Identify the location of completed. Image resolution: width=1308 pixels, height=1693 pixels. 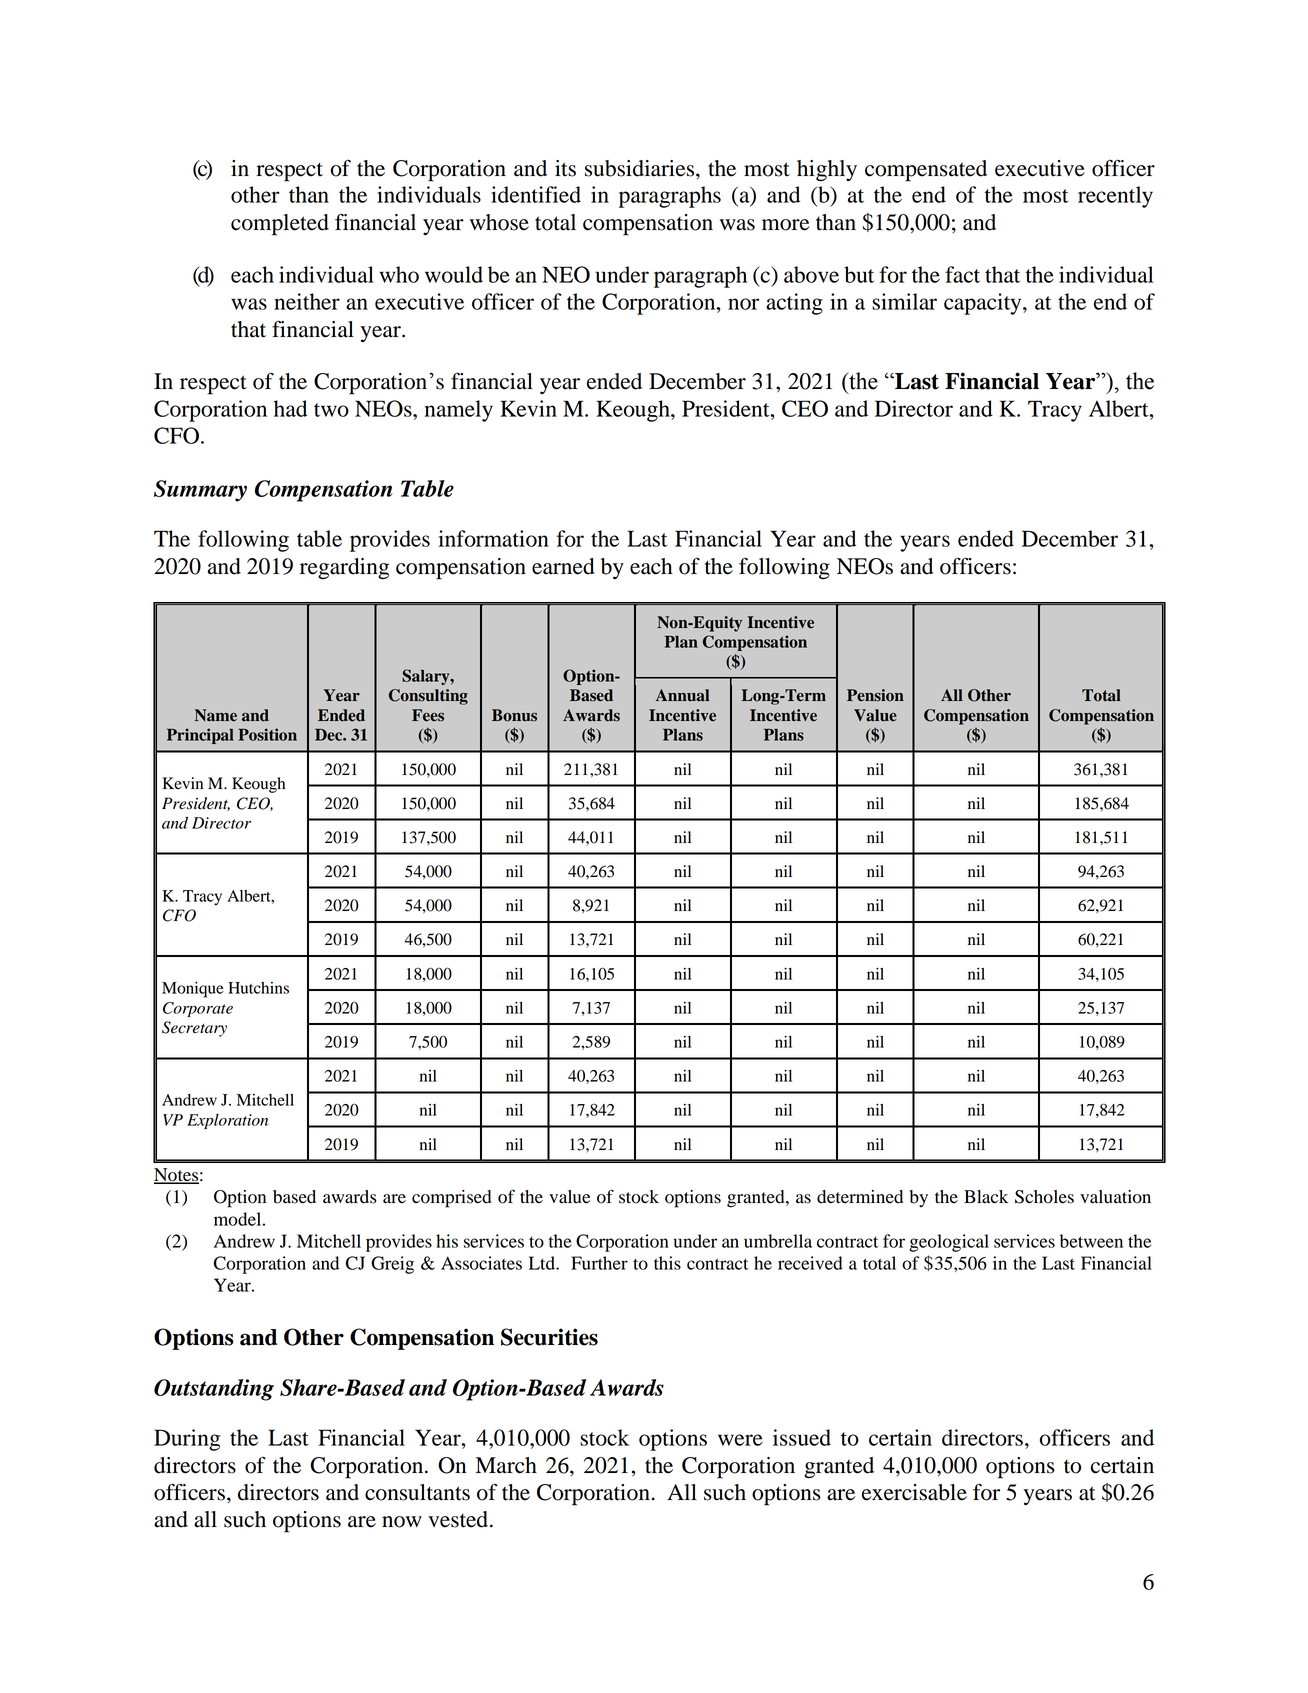
(280, 225).
